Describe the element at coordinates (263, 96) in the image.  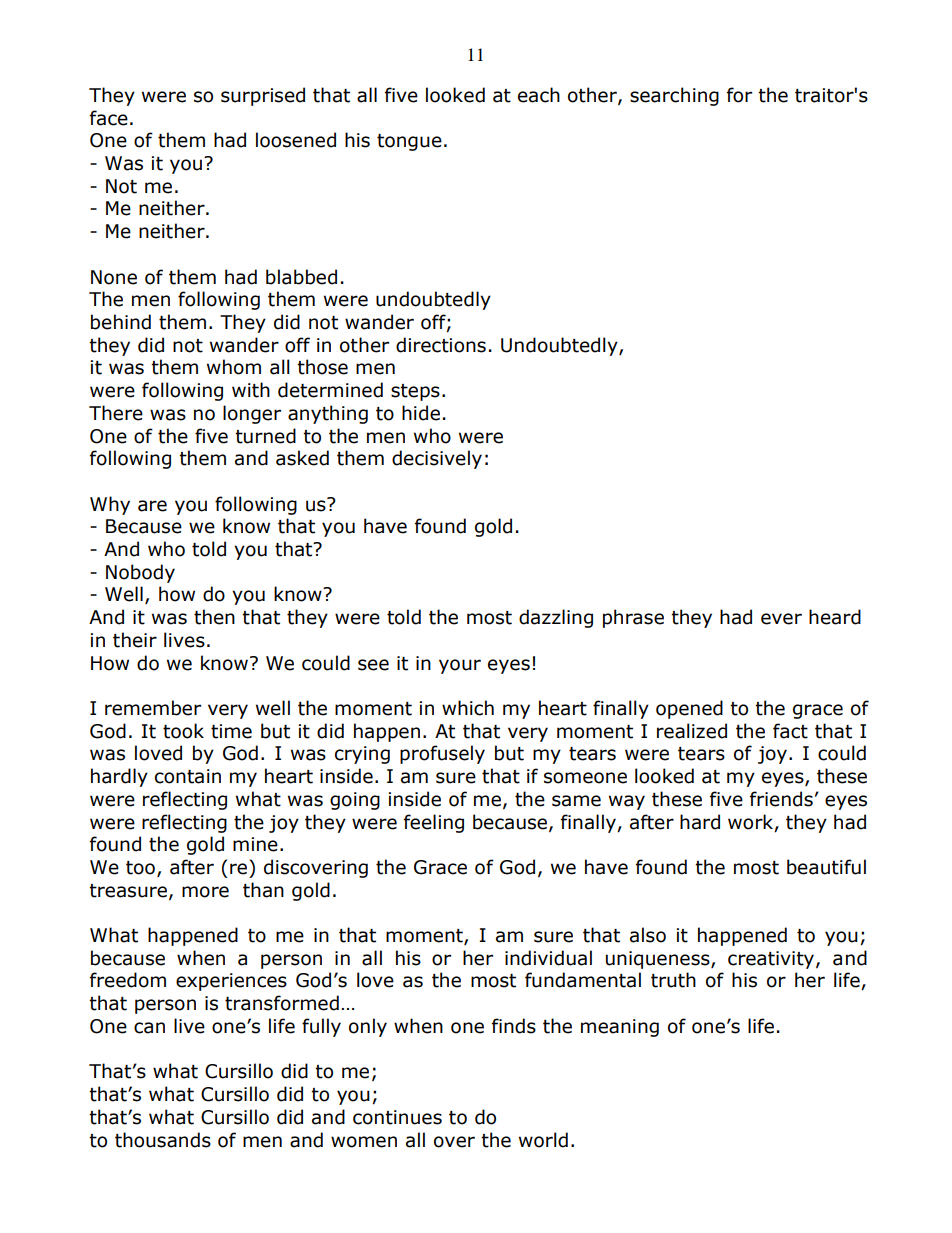
I see `surprised` at that location.
